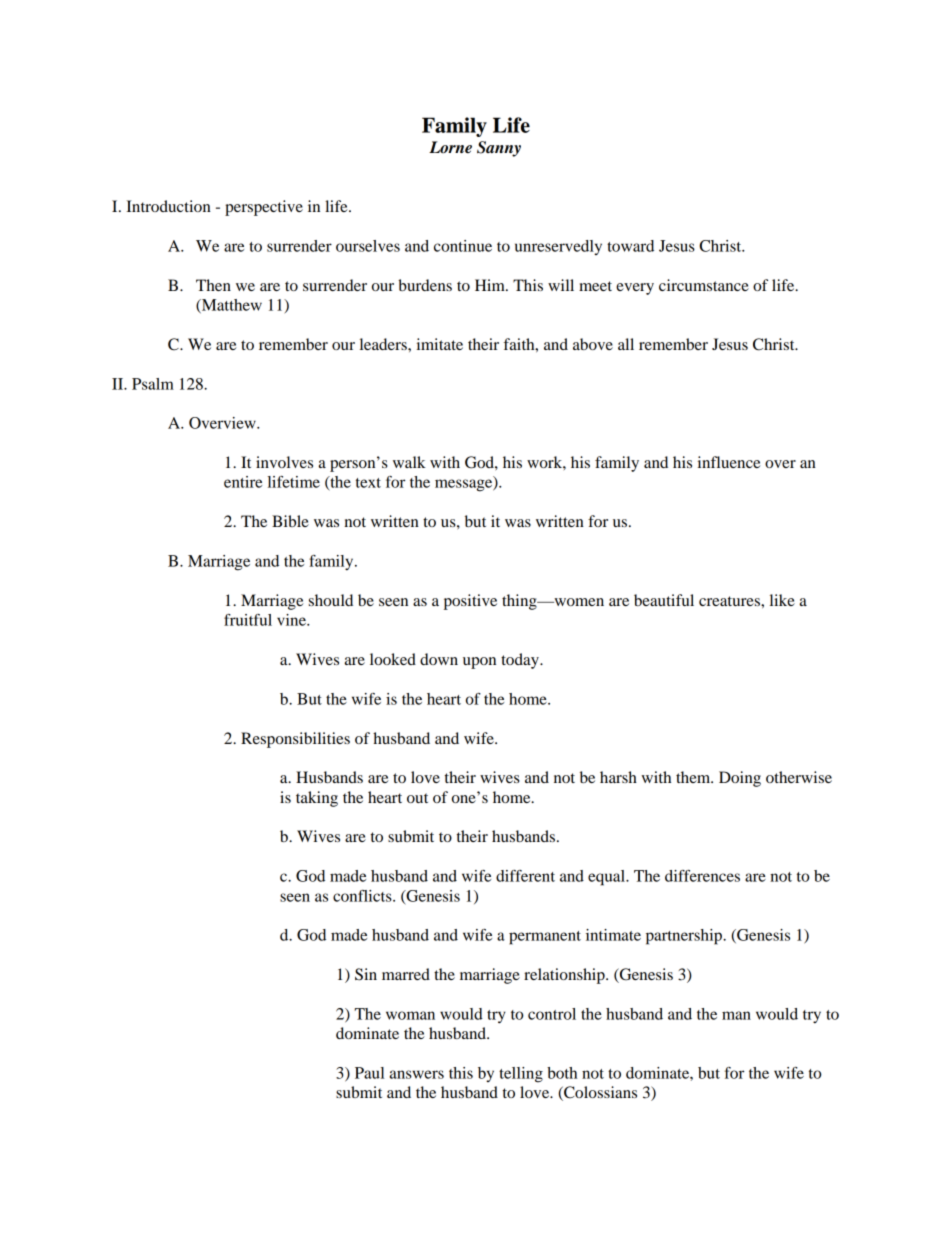 The image size is (952, 1233). What do you see at coordinates (248, 620) in the screenshot?
I see `fruitful` at bounding box center [248, 620].
